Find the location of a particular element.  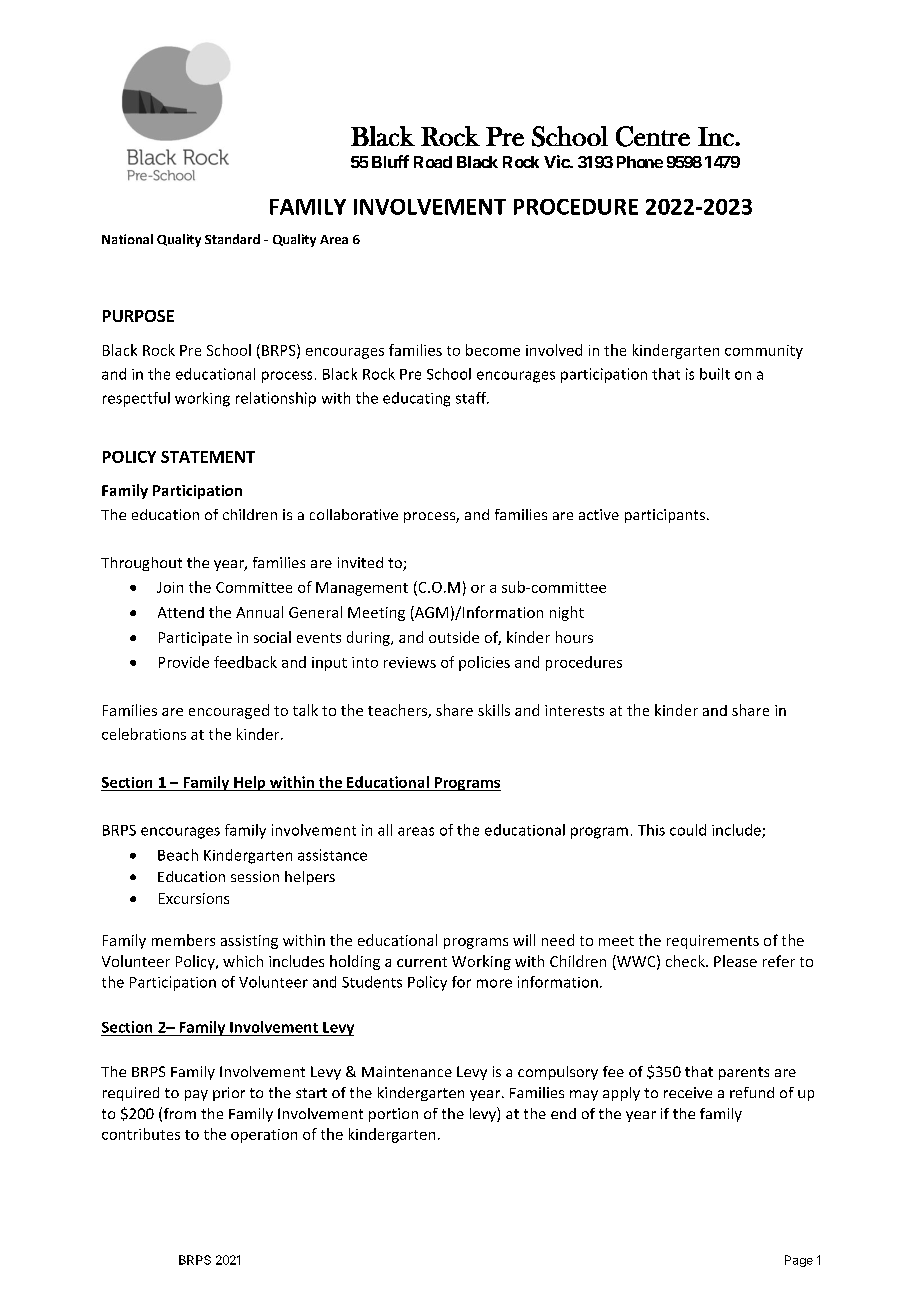

Road is located at coordinates (433, 162).
